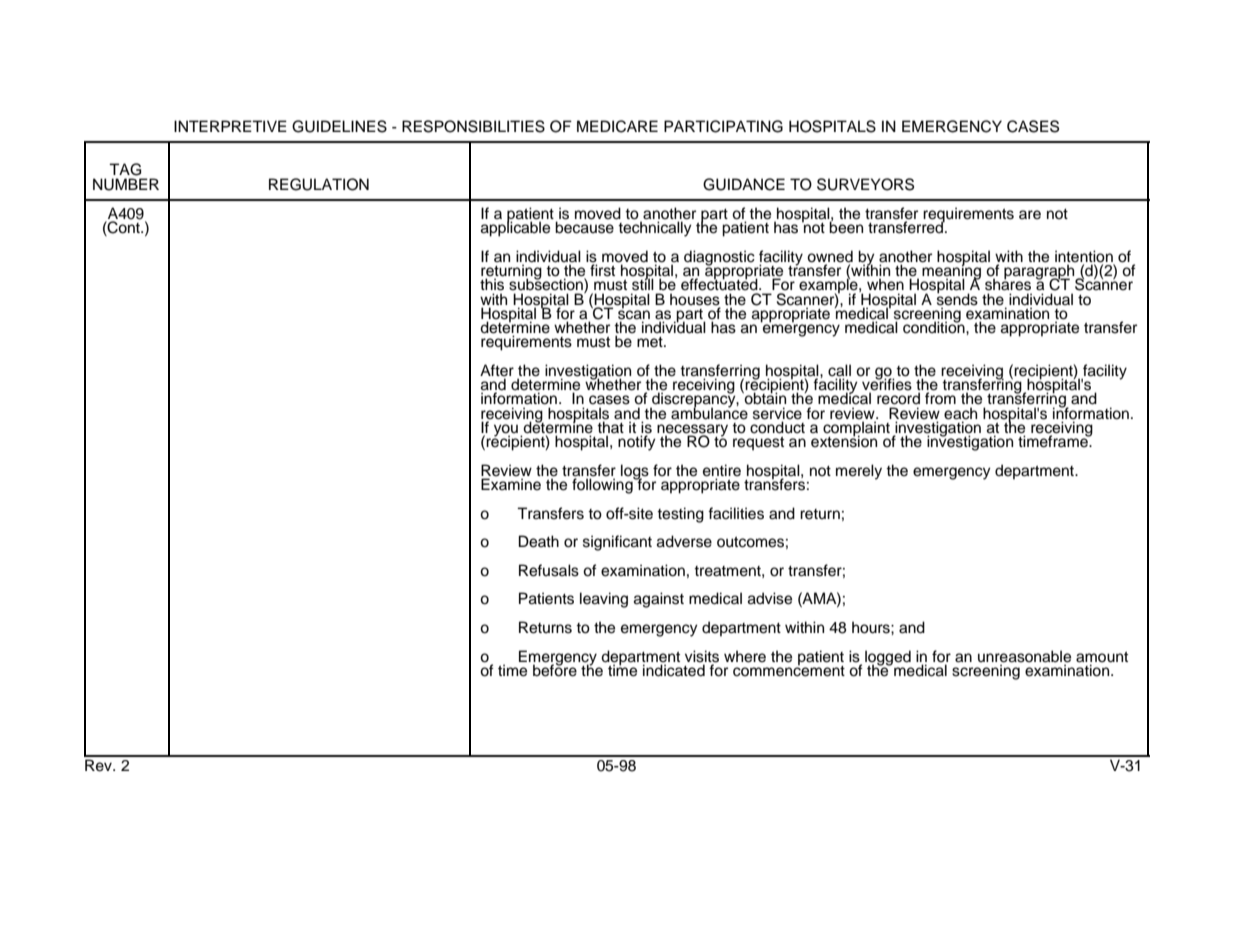 The height and width of the screenshot is (952, 1233). I want to click on INTERPRETIVE, so click(230, 126).
